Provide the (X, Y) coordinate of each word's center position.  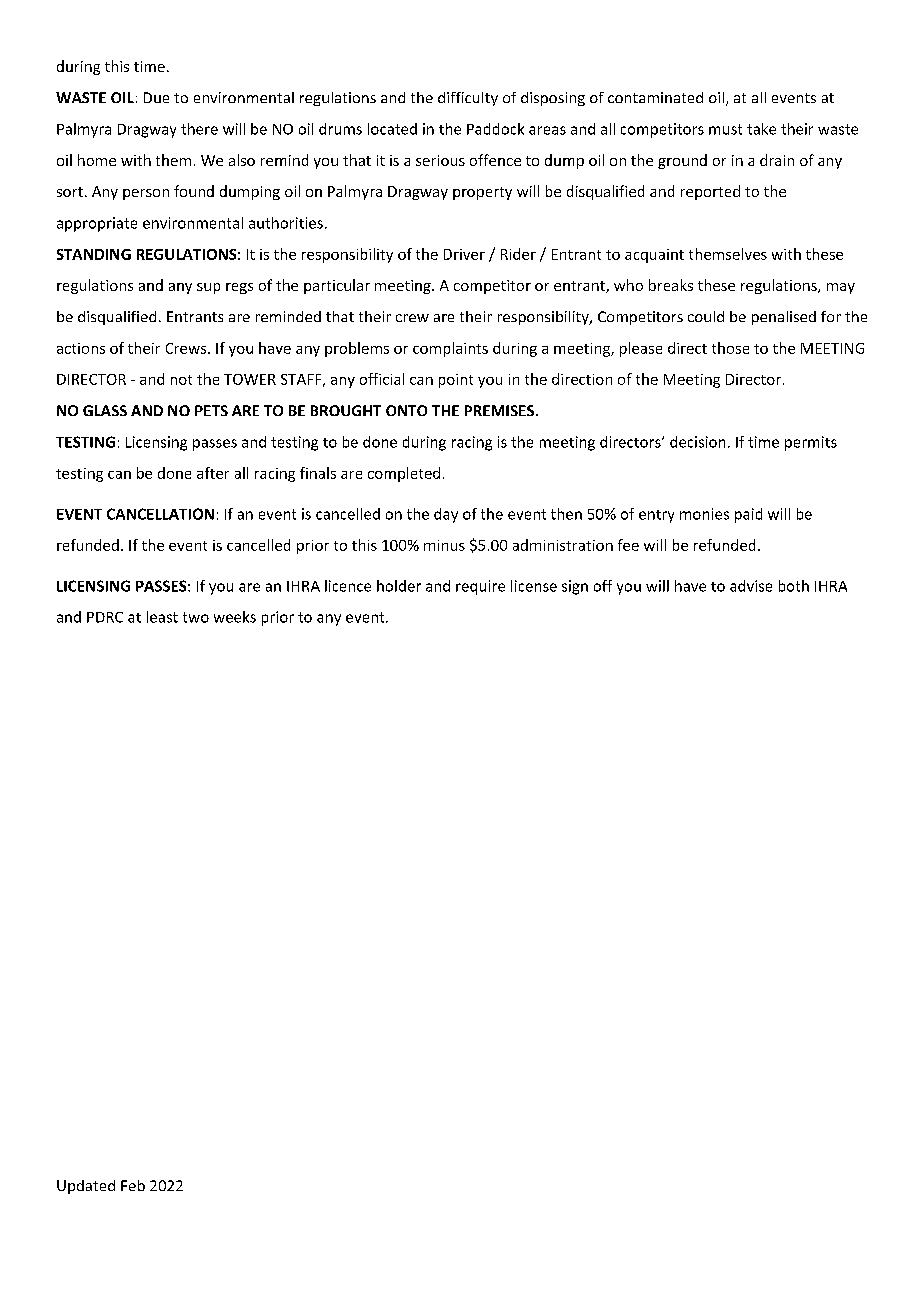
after (213, 473)
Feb (133, 1185)
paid (748, 515)
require (480, 587)
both (794, 586)
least (162, 617)
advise (751, 586)
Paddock (495, 129)
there (199, 129)
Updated (86, 1187)
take (761, 129)
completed (404, 474)
